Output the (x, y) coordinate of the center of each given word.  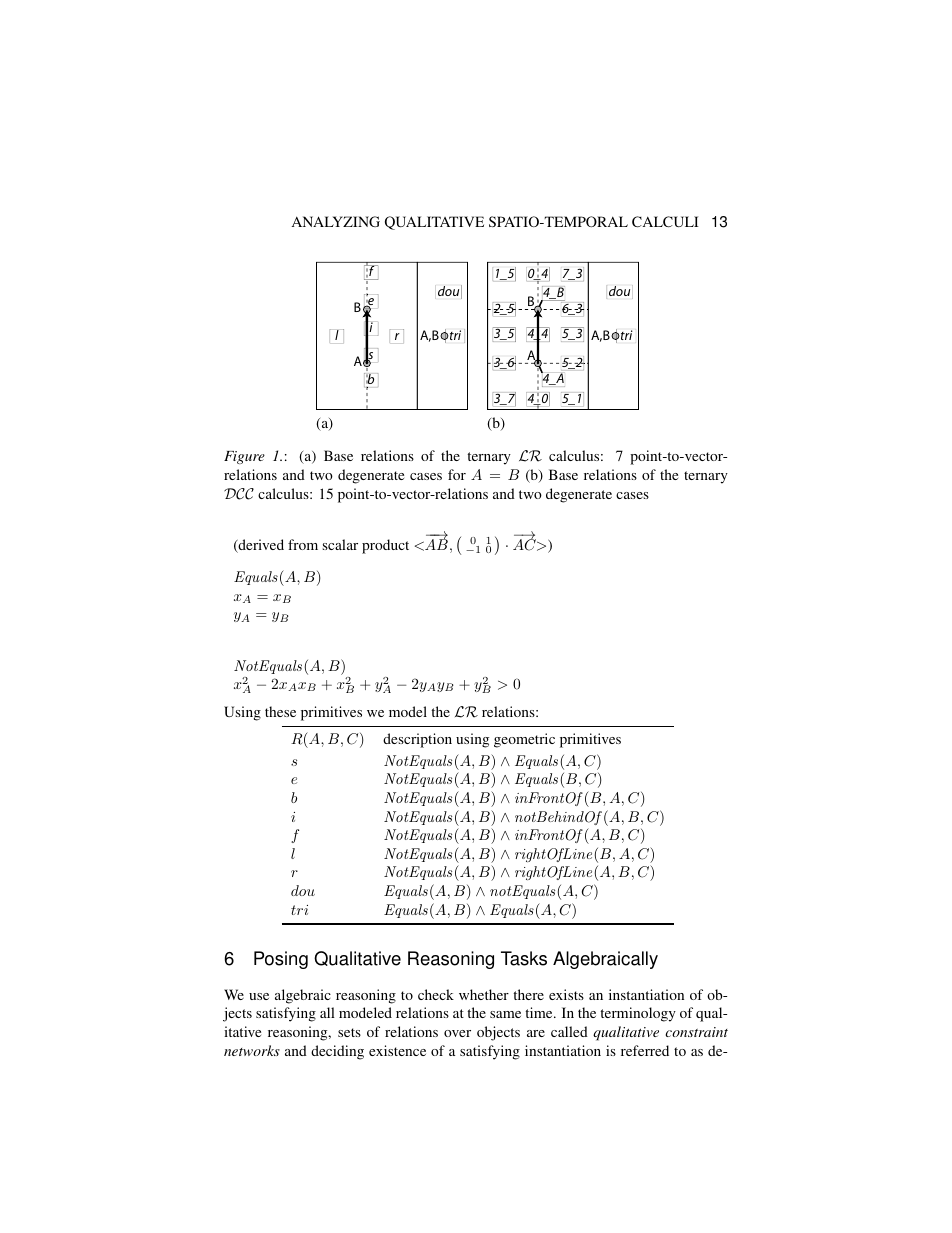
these (280, 711)
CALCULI (665, 221)
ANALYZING (336, 221)
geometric (524, 740)
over (457, 1033)
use (259, 996)
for (457, 474)
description (417, 740)
